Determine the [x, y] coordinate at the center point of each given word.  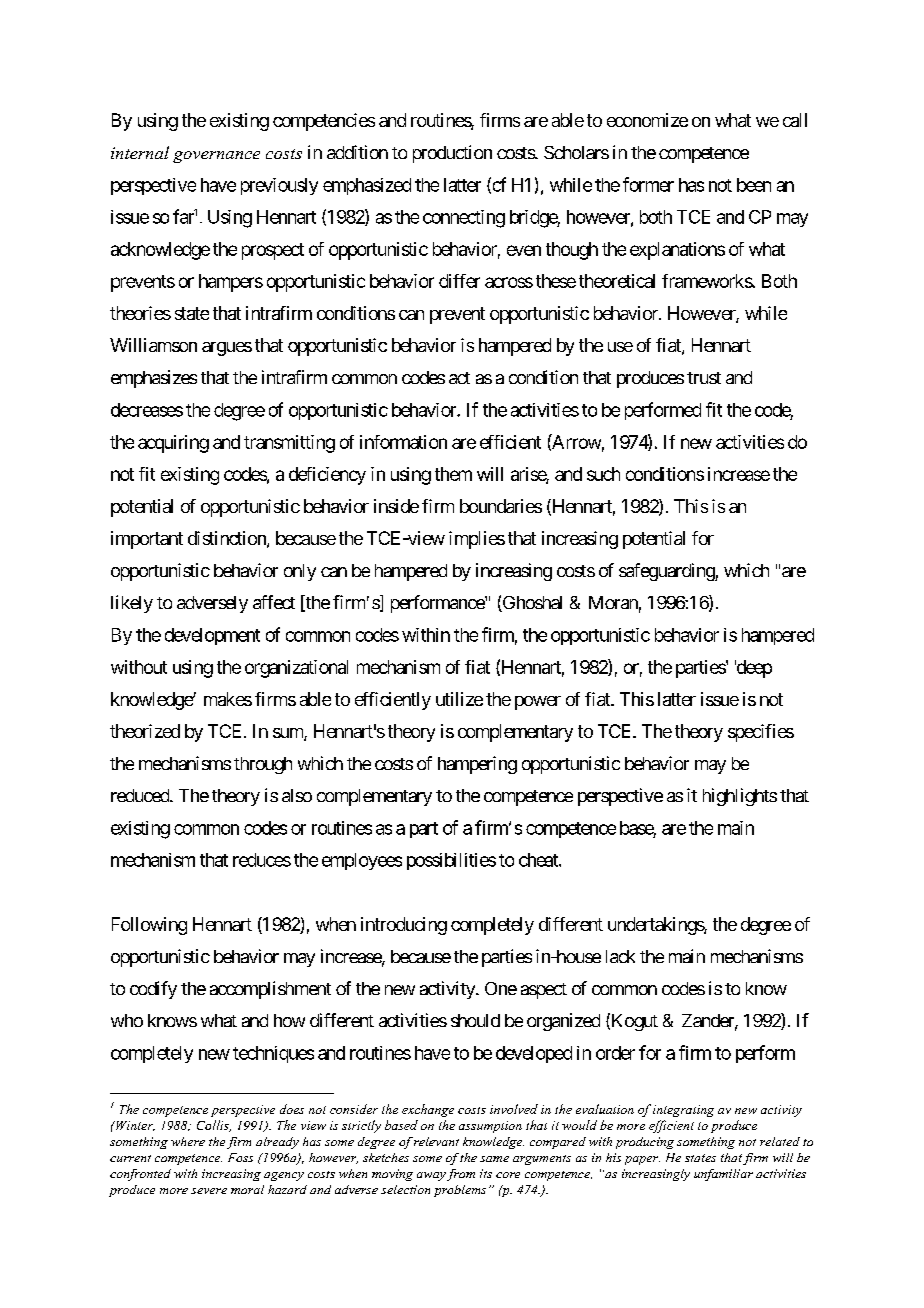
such [603, 474]
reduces [262, 860]
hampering [477, 765]
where [188, 1141]
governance [216, 157]
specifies [761, 733]
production [452, 154]
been [754, 185]
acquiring [173, 444]
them [453, 474]
